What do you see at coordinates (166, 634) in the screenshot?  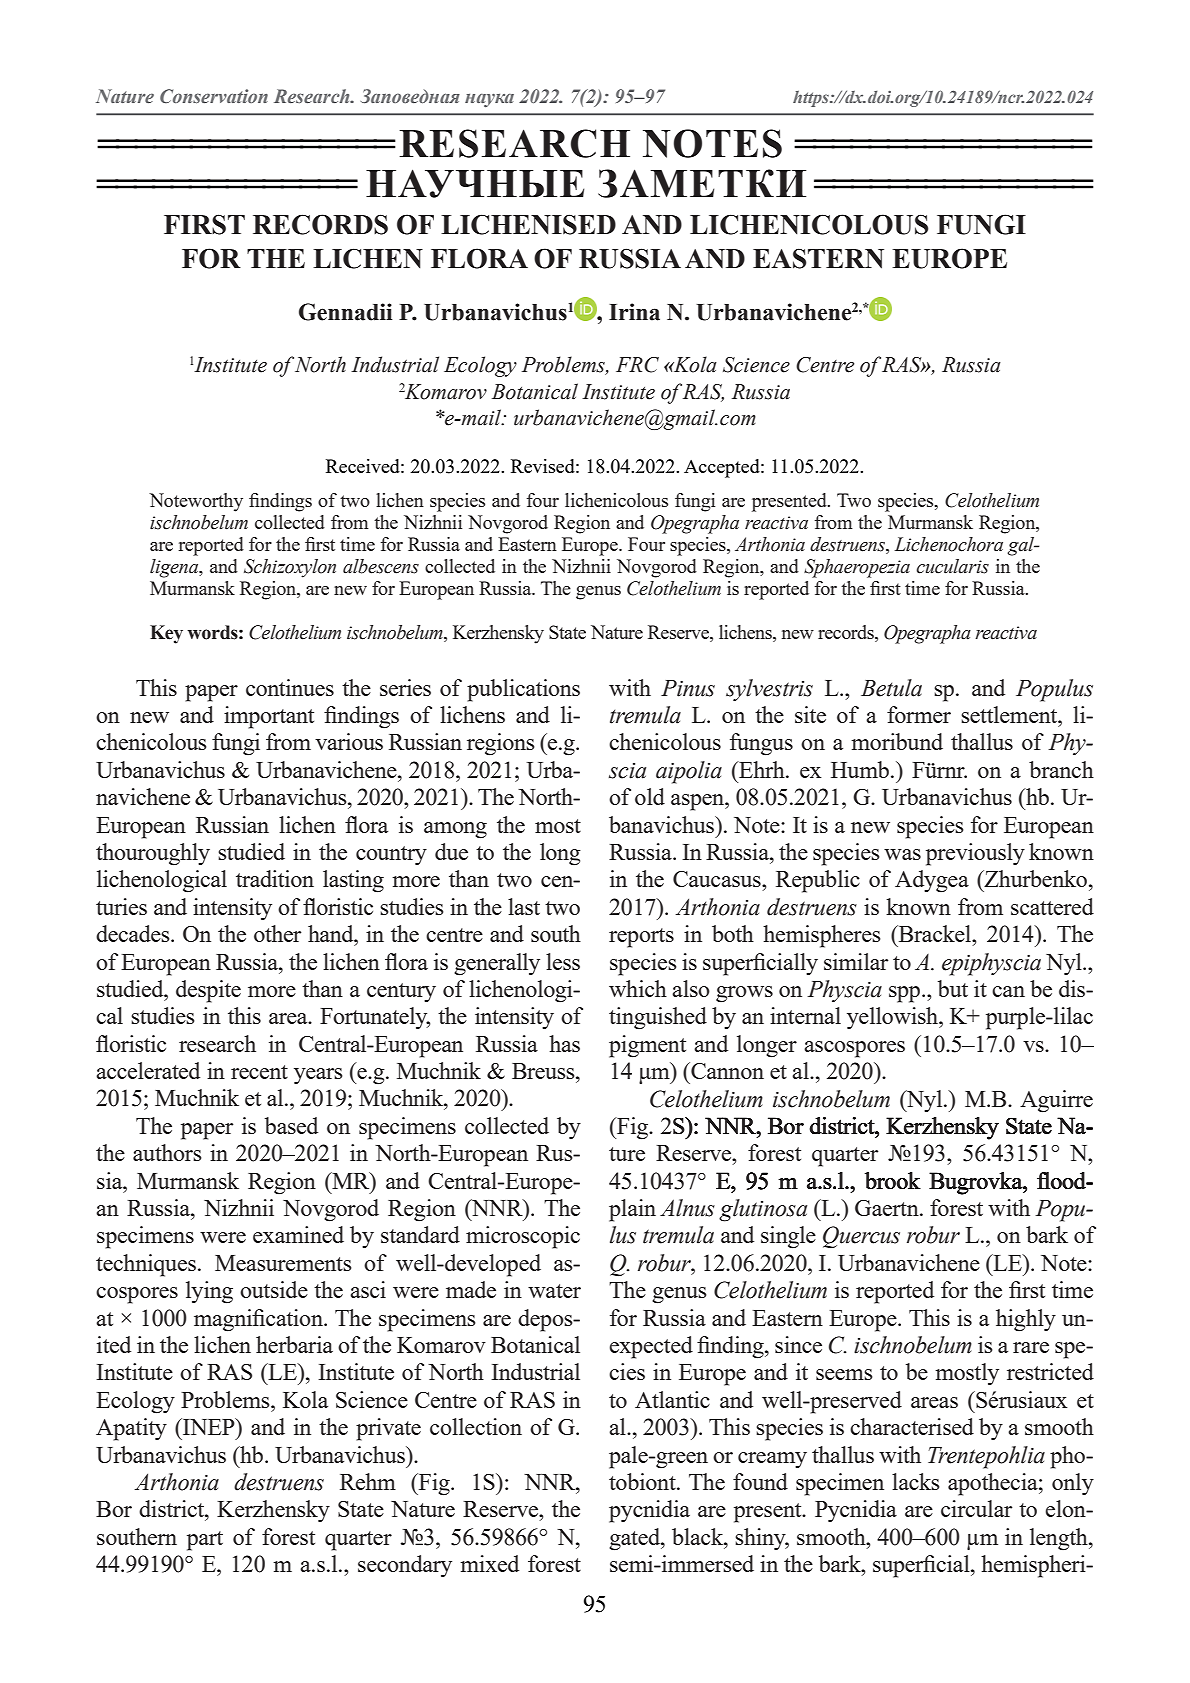 I see `Key` at bounding box center [166, 634].
